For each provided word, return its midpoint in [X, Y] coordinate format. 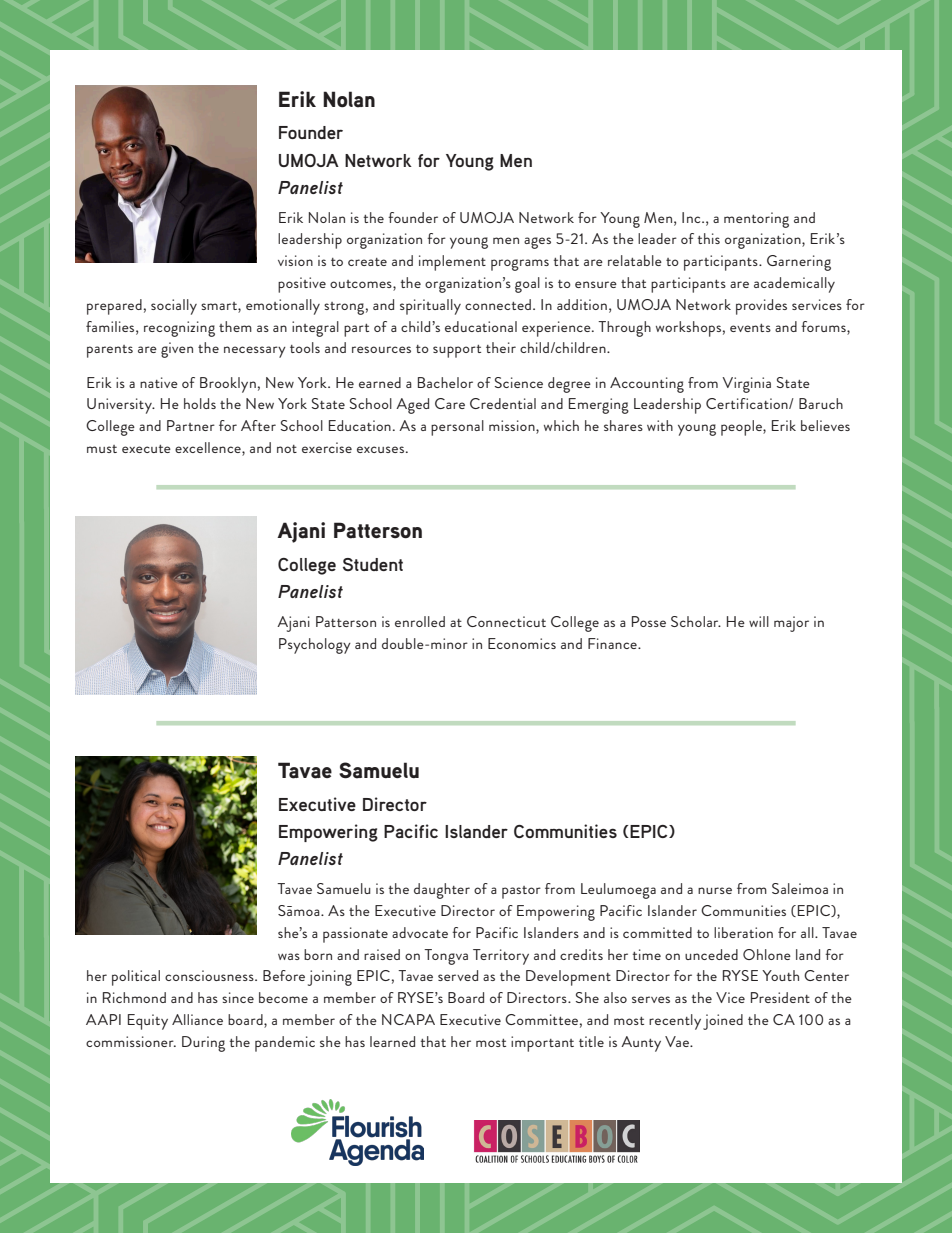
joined [723, 1022]
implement [452, 263]
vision [295, 260]
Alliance [197, 1019]
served [458, 975]
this [709, 238]
